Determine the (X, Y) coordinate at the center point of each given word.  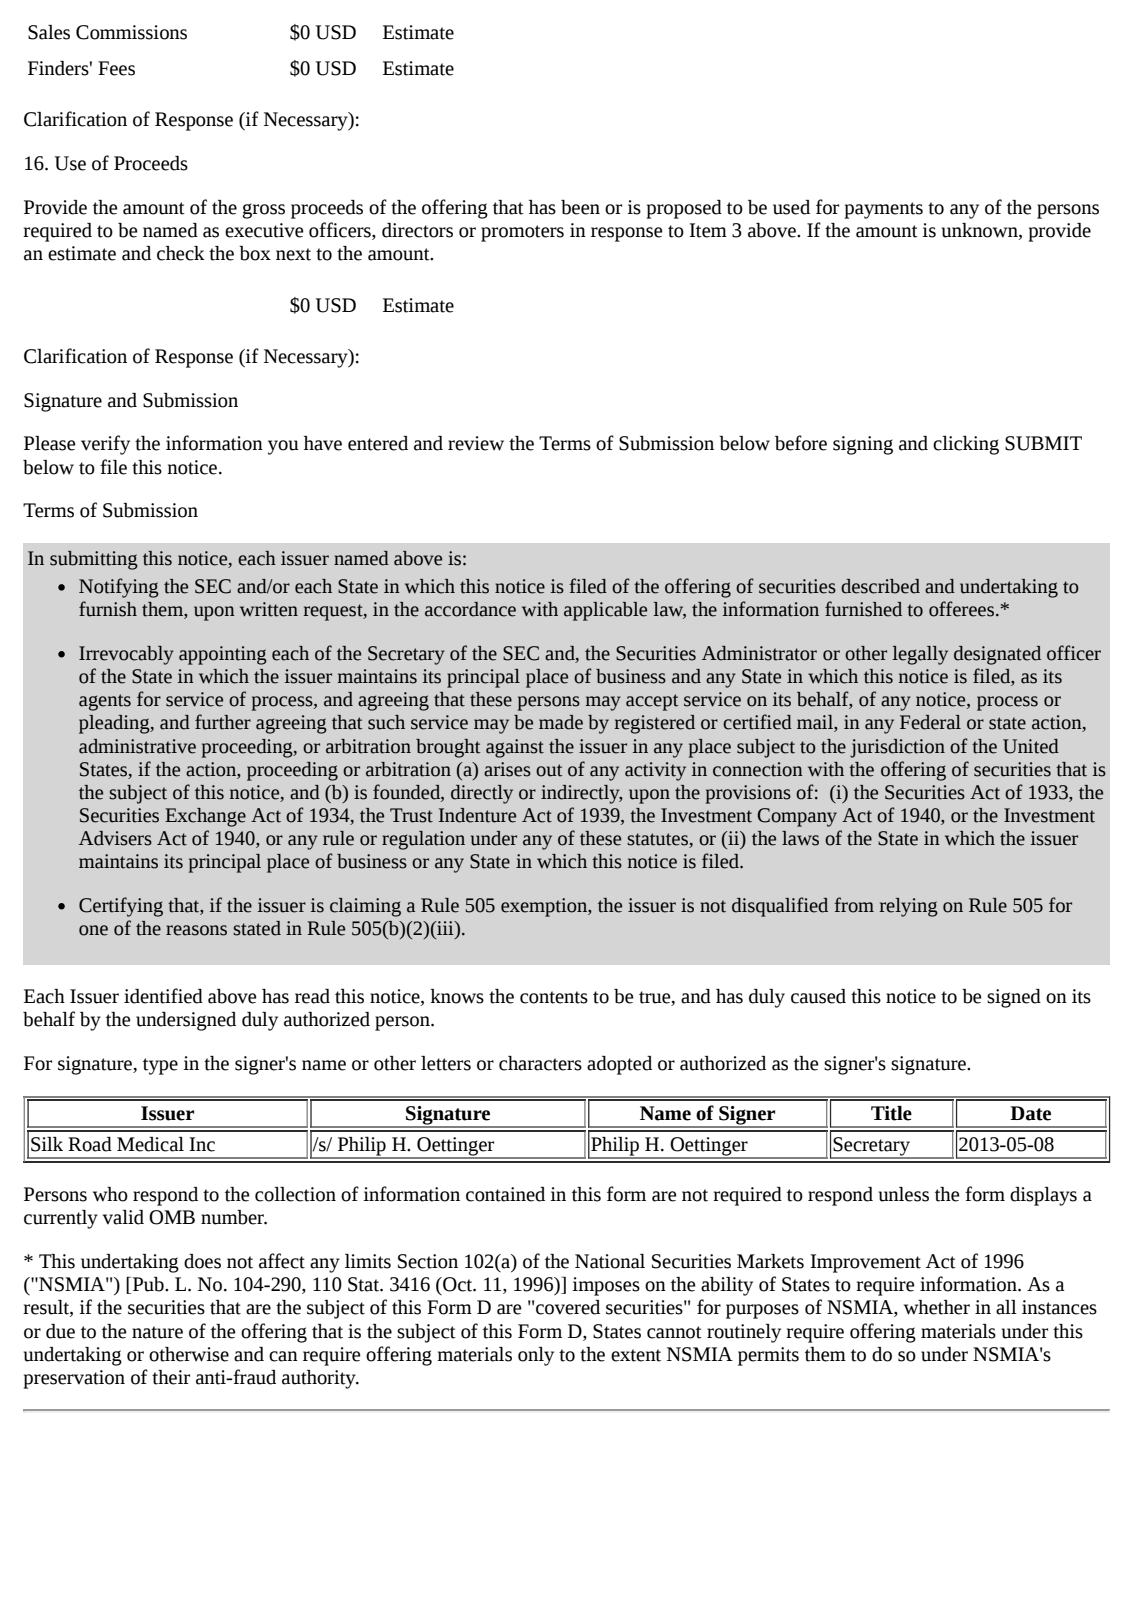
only (536, 1356)
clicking (966, 445)
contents (554, 997)
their (171, 1377)
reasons (196, 930)
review (476, 443)
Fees (116, 68)
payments (883, 210)
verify (105, 445)
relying (908, 907)
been (580, 207)
